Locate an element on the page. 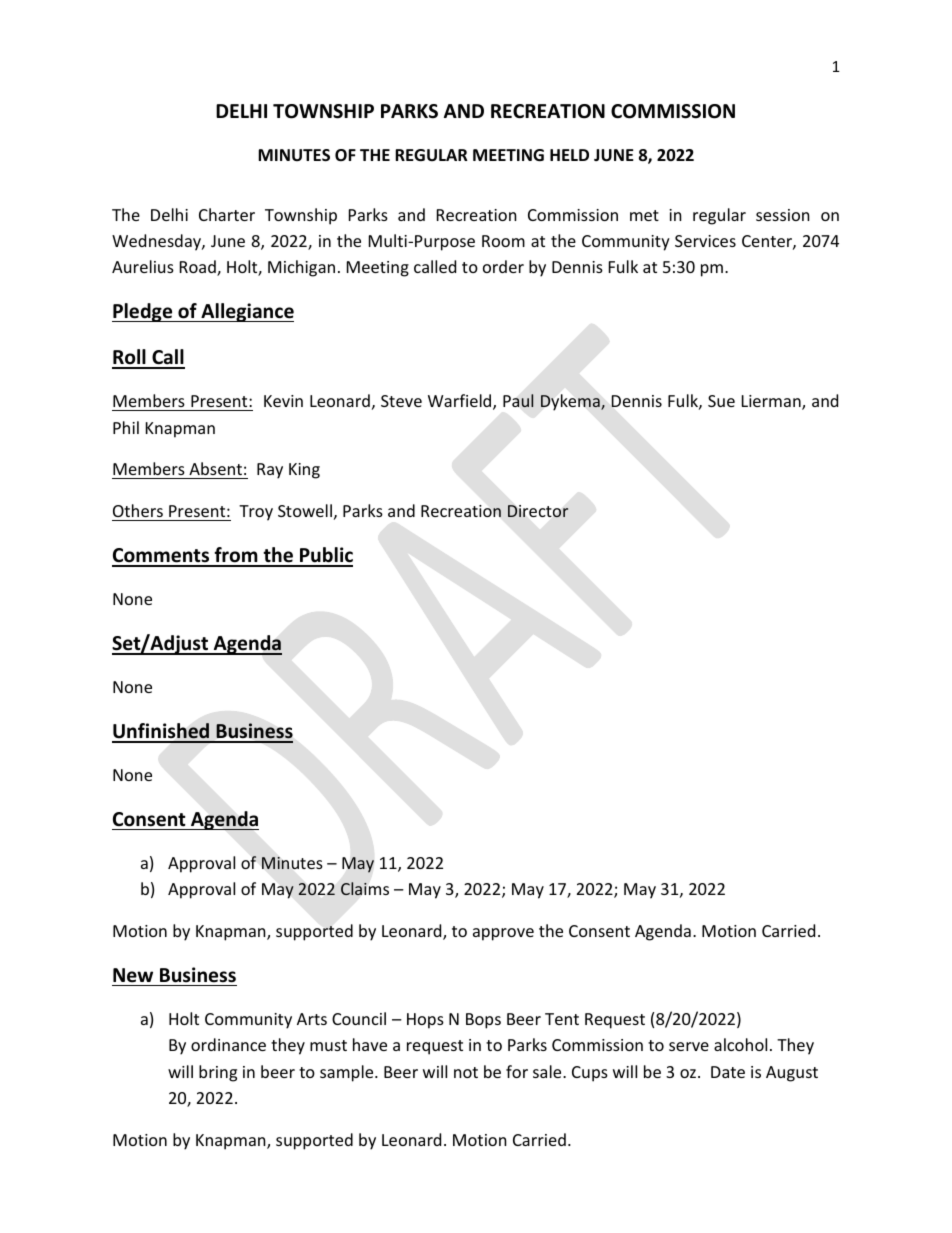 The height and width of the page is (1233, 952). ordinance is located at coordinates (228, 1044).
